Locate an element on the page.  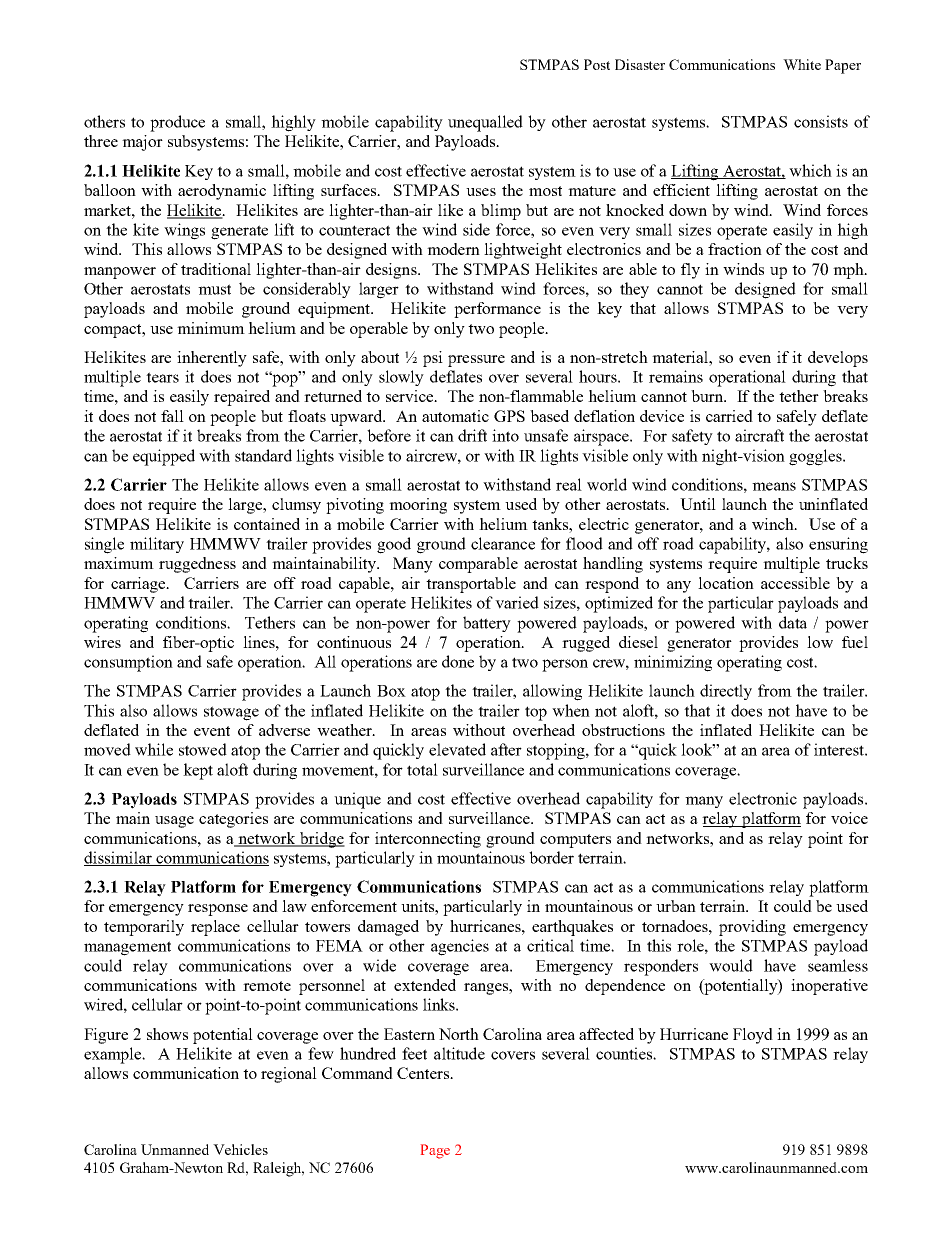
Vehicles is located at coordinates (240, 1149).
